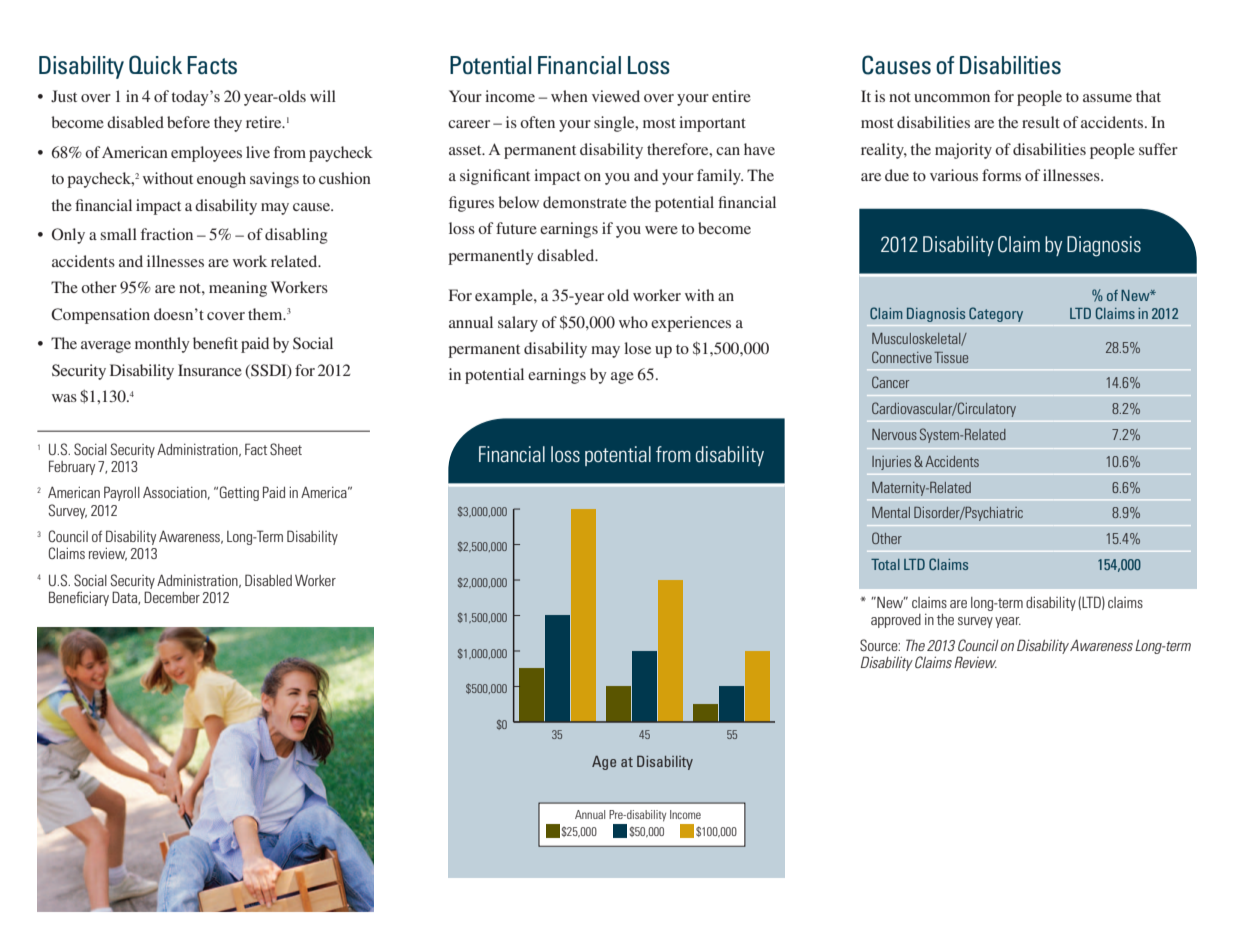 Image resolution: width=1233 pixels, height=952 pixels. Describe the element at coordinates (155, 65) in the document. I see `Quick` at that location.
